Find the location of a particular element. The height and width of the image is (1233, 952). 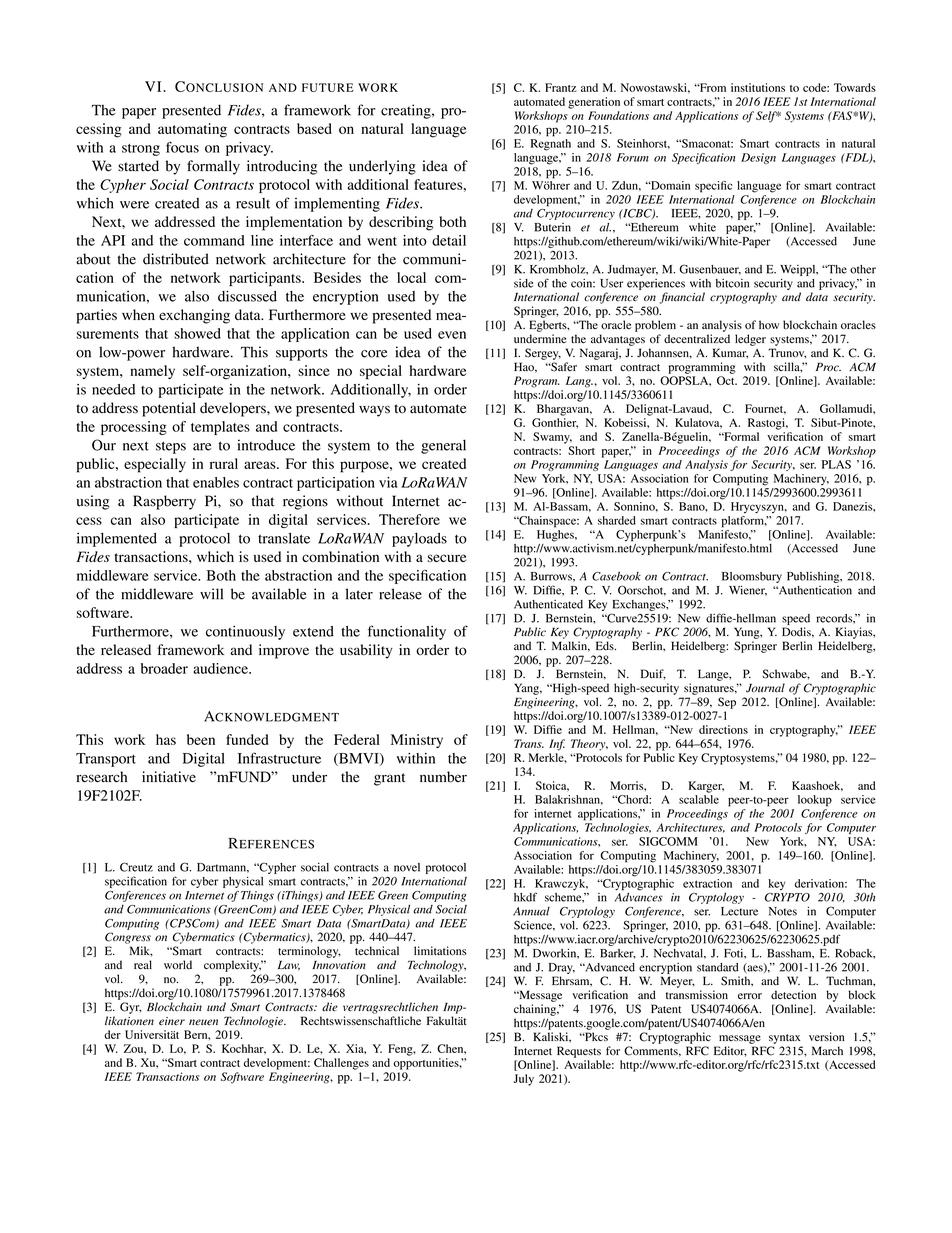

PLAS is located at coordinates (836, 464).
